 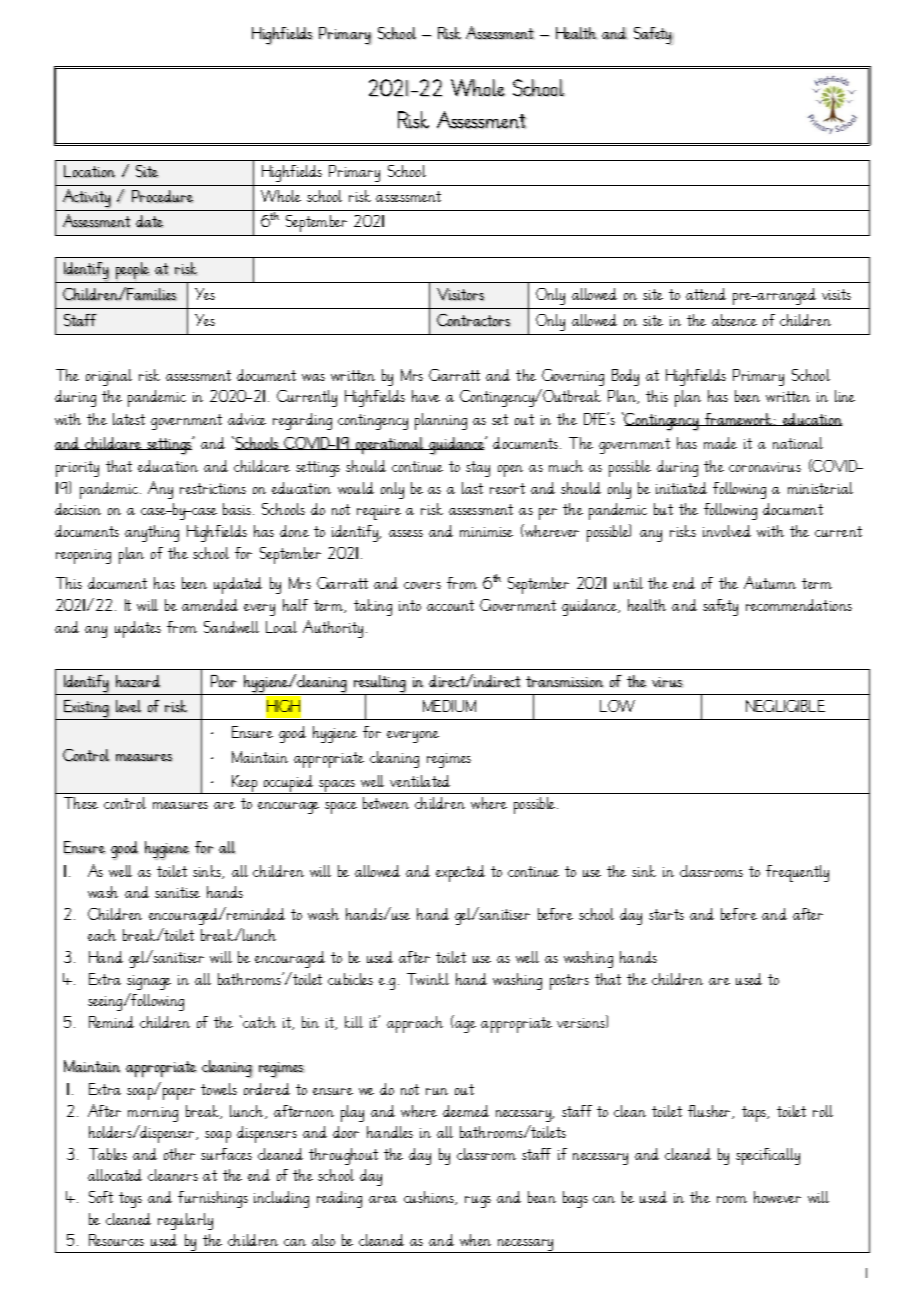 I want to click on regularly, so click(x=185, y=1221).
